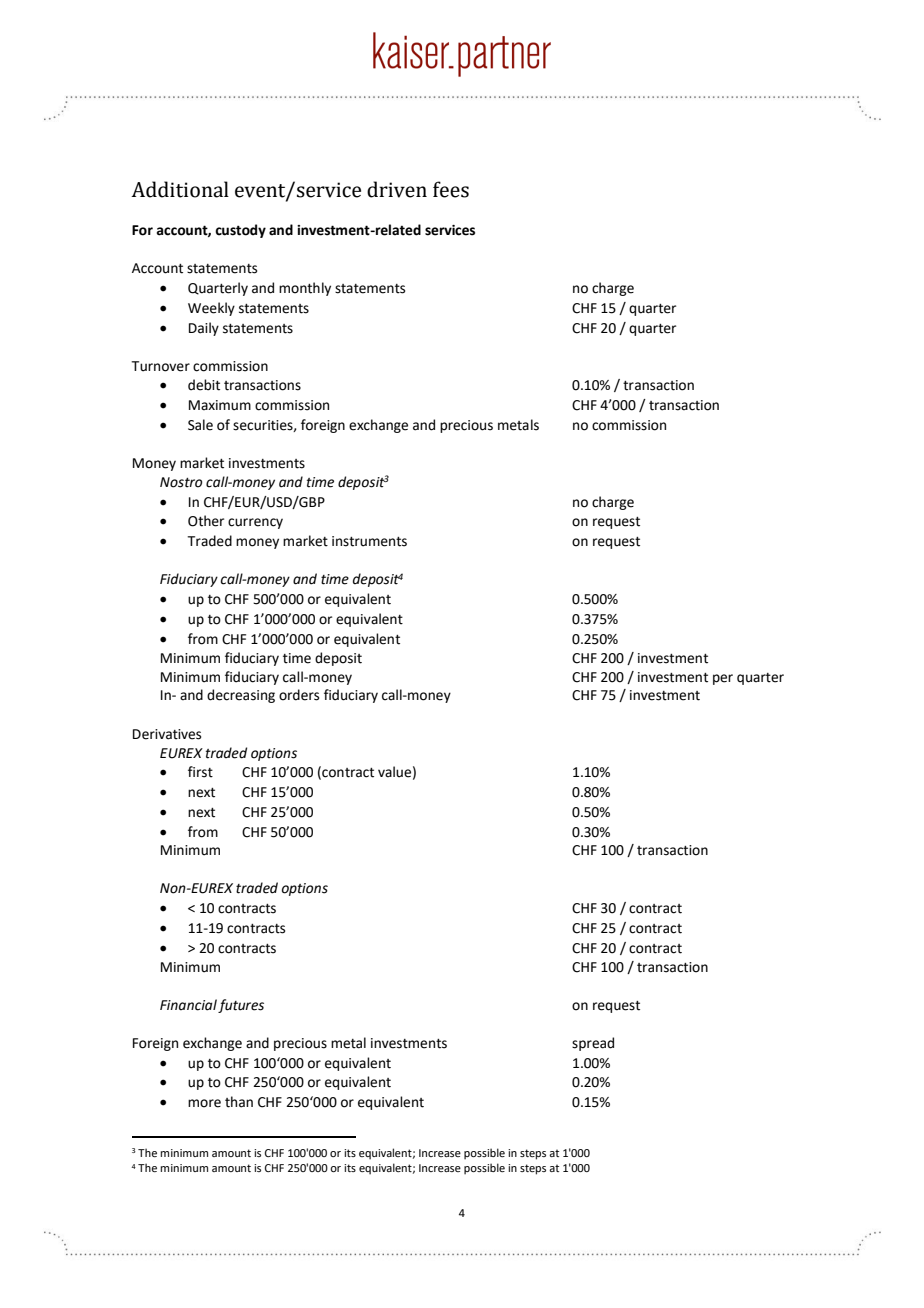  I want to click on fees, so click(451, 189).
